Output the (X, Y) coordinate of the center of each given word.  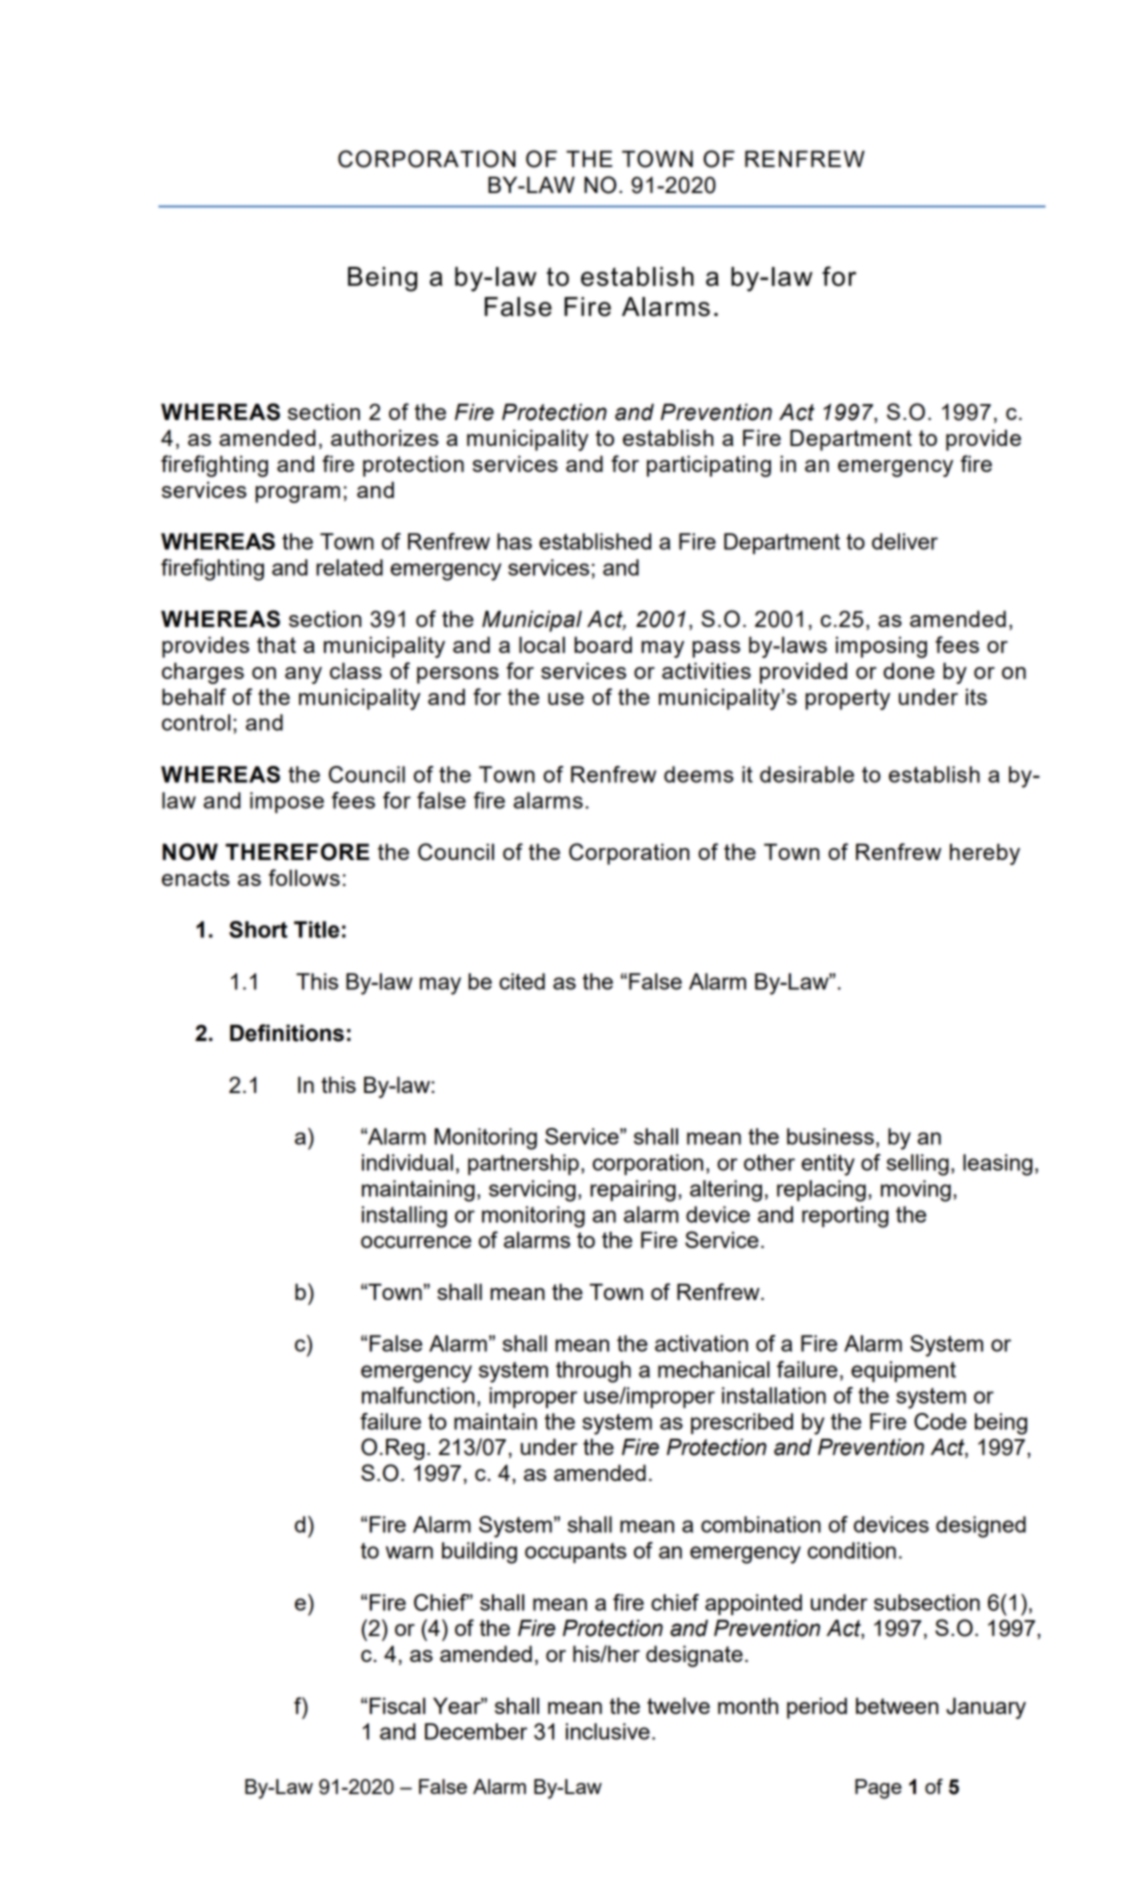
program (297, 494)
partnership (523, 1164)
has (514, 541)
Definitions (287, 1033)
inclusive (608, 1731)
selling (917, 1165)
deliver (905, 541)
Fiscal (397, 1705)
